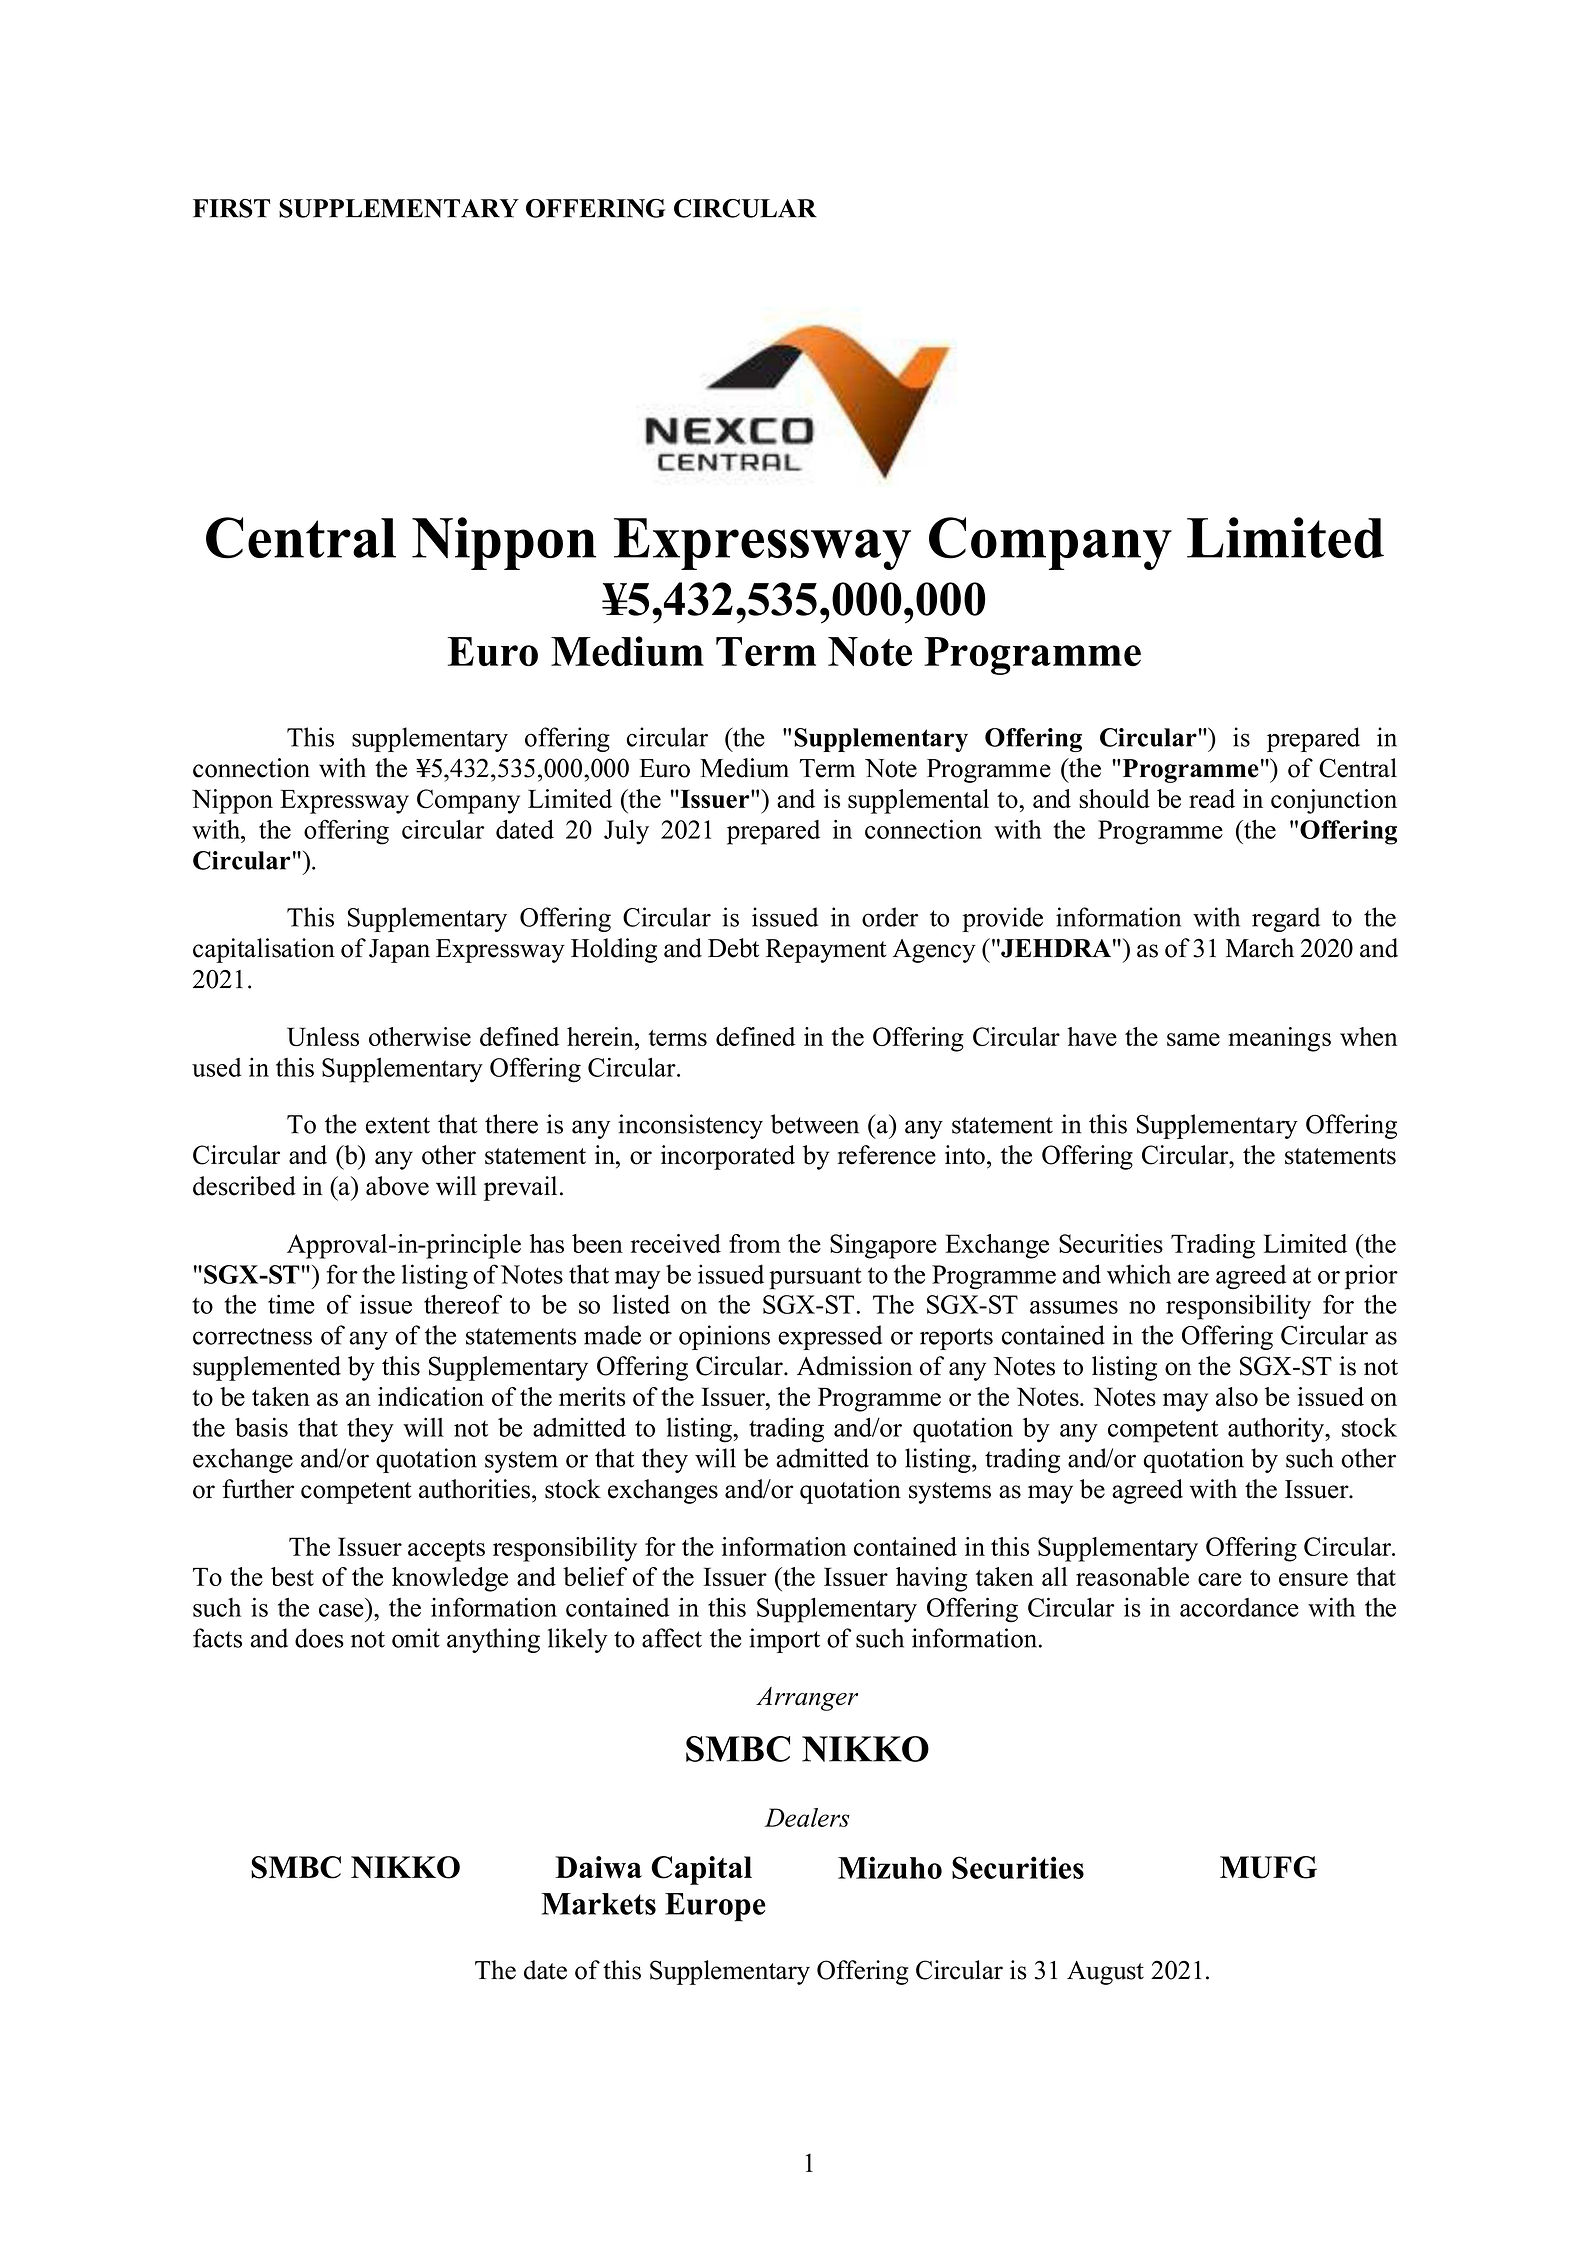 Image resolution: width=1589 pixels, height=2247 pixels. Describe the element at coordinates (1334, 801) in the screenshot. I see `conjunction` at that location.
